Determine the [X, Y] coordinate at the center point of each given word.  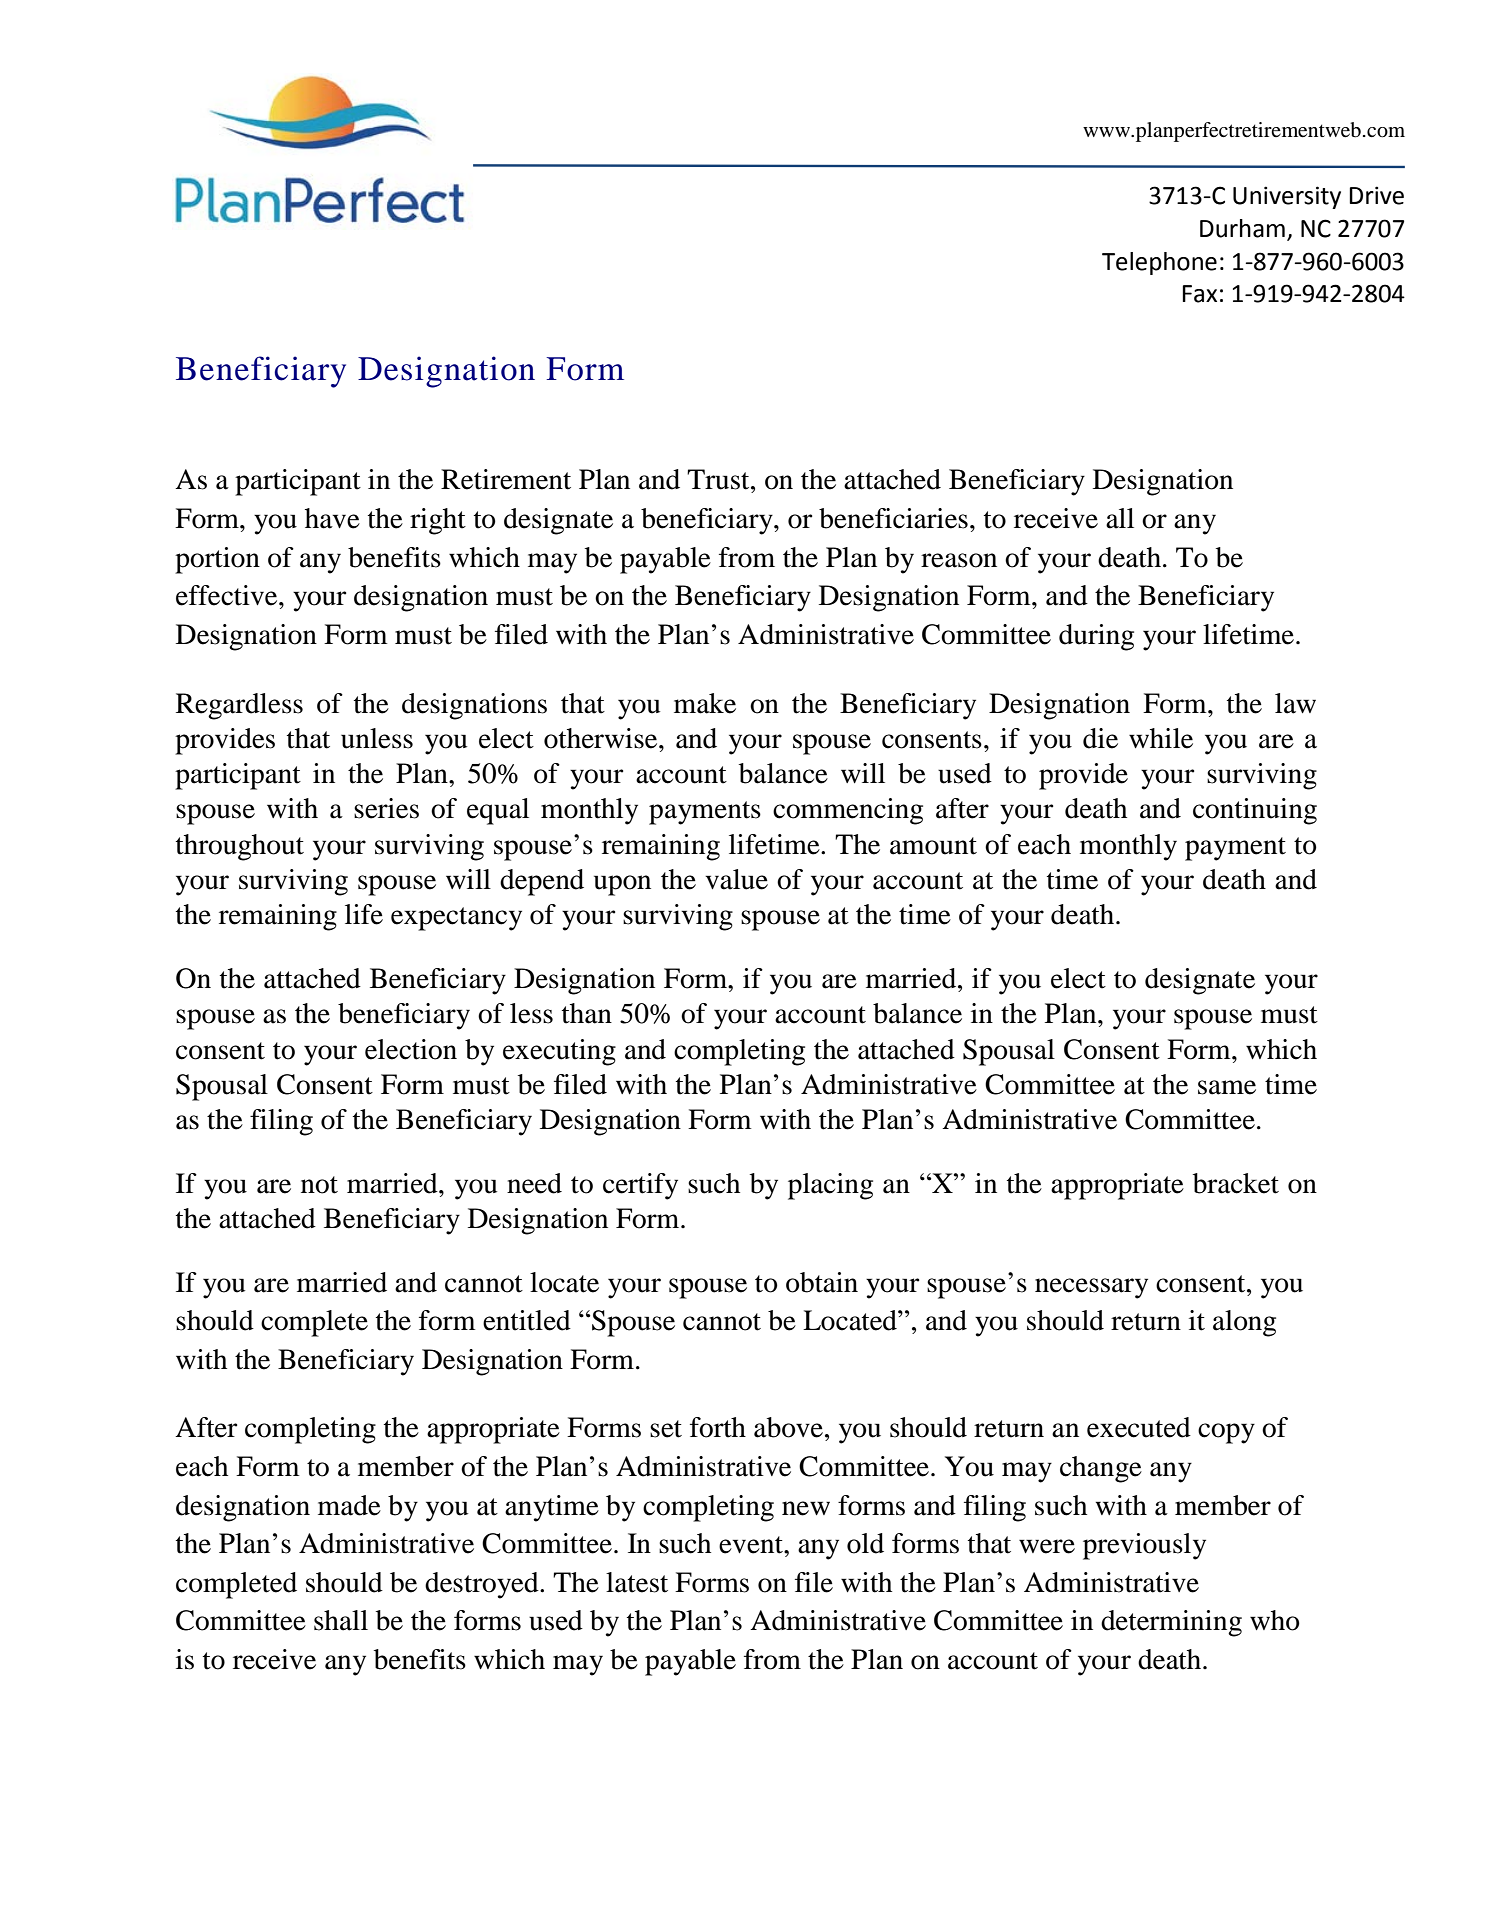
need [534, 1183]
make [705, 703]
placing [830, 1186]
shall [341, 1620]
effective [228, 595]
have [332, 518]
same [1227, 1087]
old [865, 1543]
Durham [1242, 228]
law [1295, 703]
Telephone [1159, 263]
